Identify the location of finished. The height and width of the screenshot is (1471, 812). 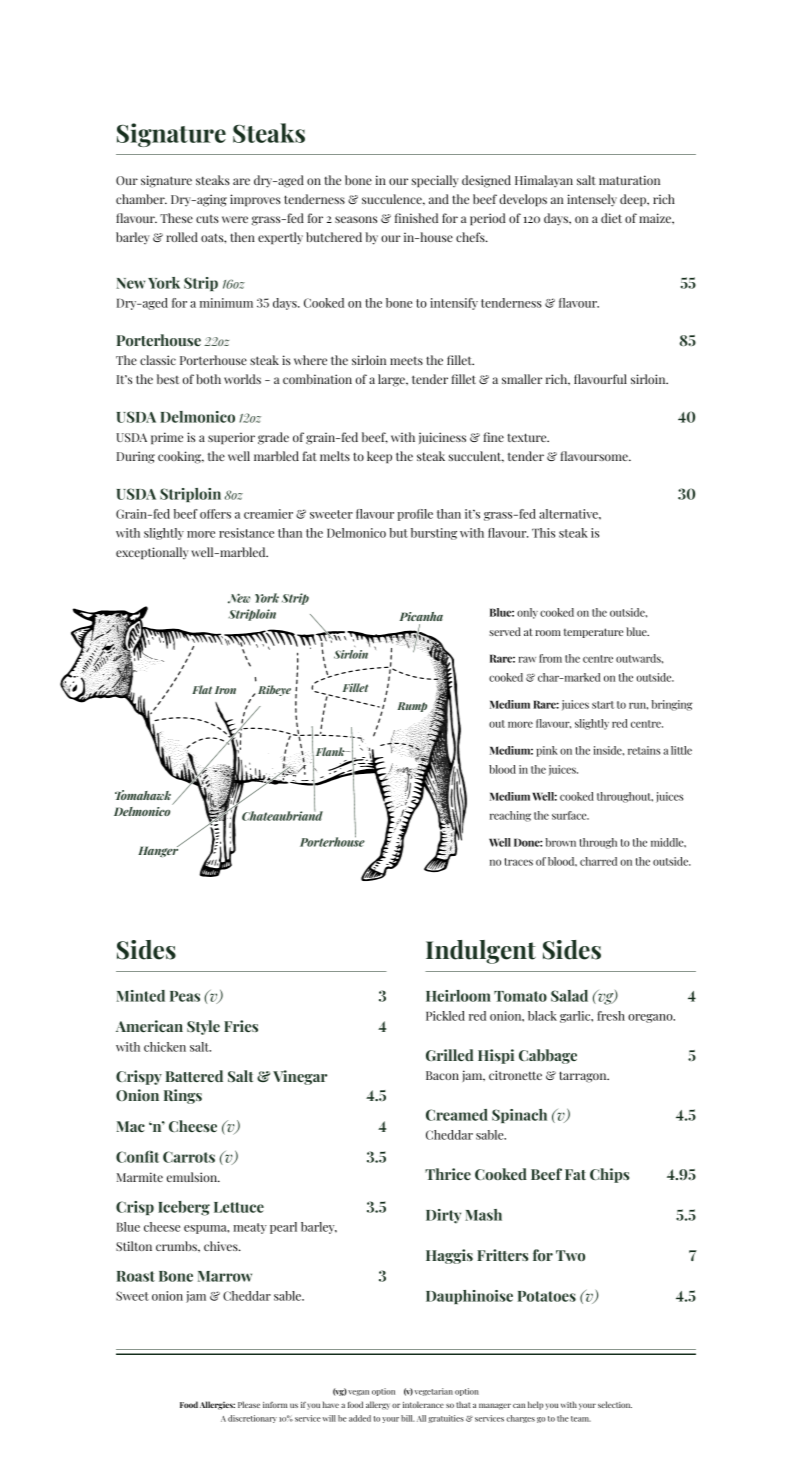
(416, 218).
